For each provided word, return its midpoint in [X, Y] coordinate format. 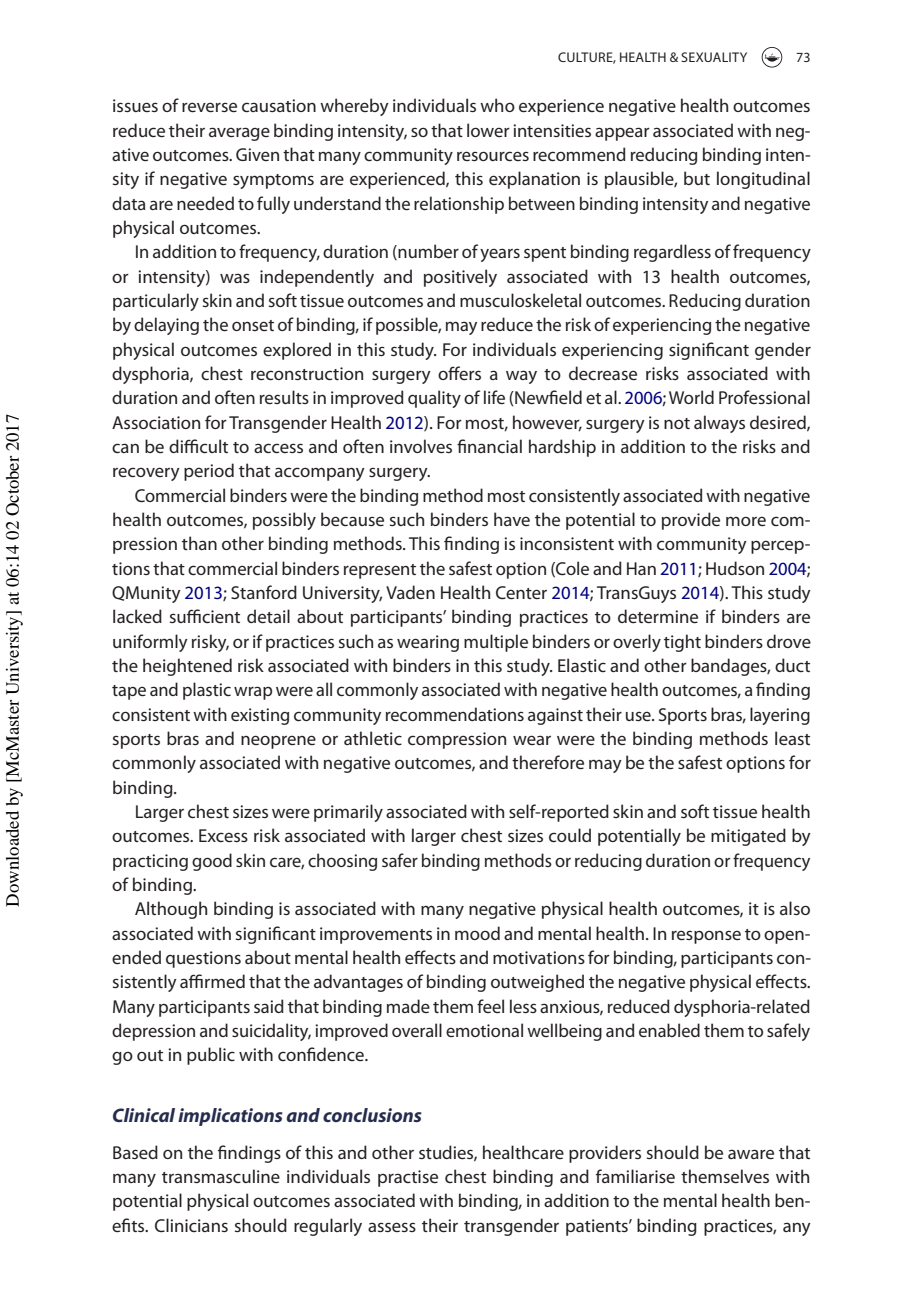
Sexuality [714, 57]
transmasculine [221, 1176]
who [497, 105]
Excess [223, 835]
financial [489, 446]
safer [400, 860]
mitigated [748, 837]
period [209, 472]
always [719, 424]
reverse [209, 107]
